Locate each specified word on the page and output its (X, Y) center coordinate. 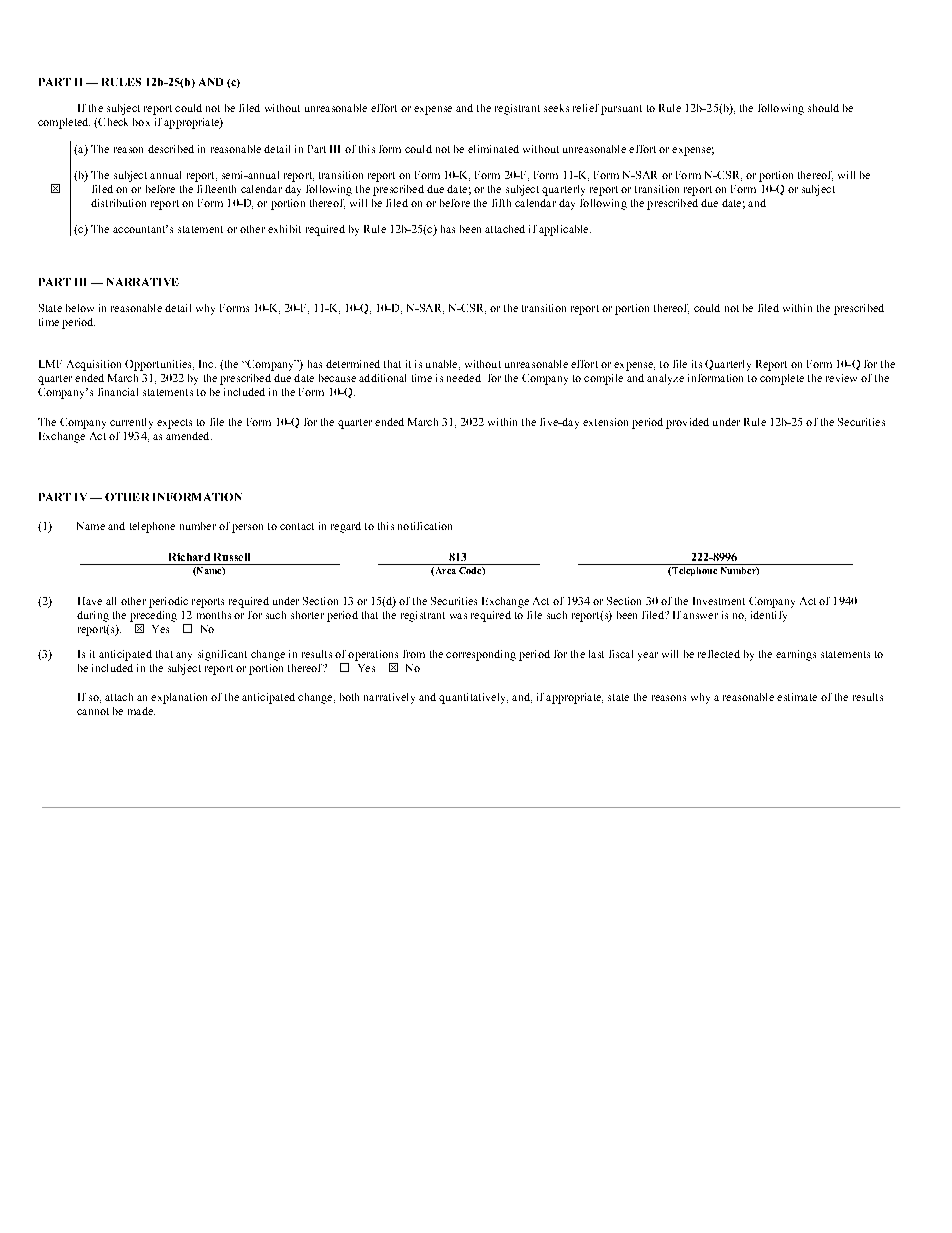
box (141, 122)
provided (687, 423)
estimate (797, 697)
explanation (179, 698)
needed (464, 378)
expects (174, 424)
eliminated (493, 149)
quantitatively (473, 698)
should (823, 108)
